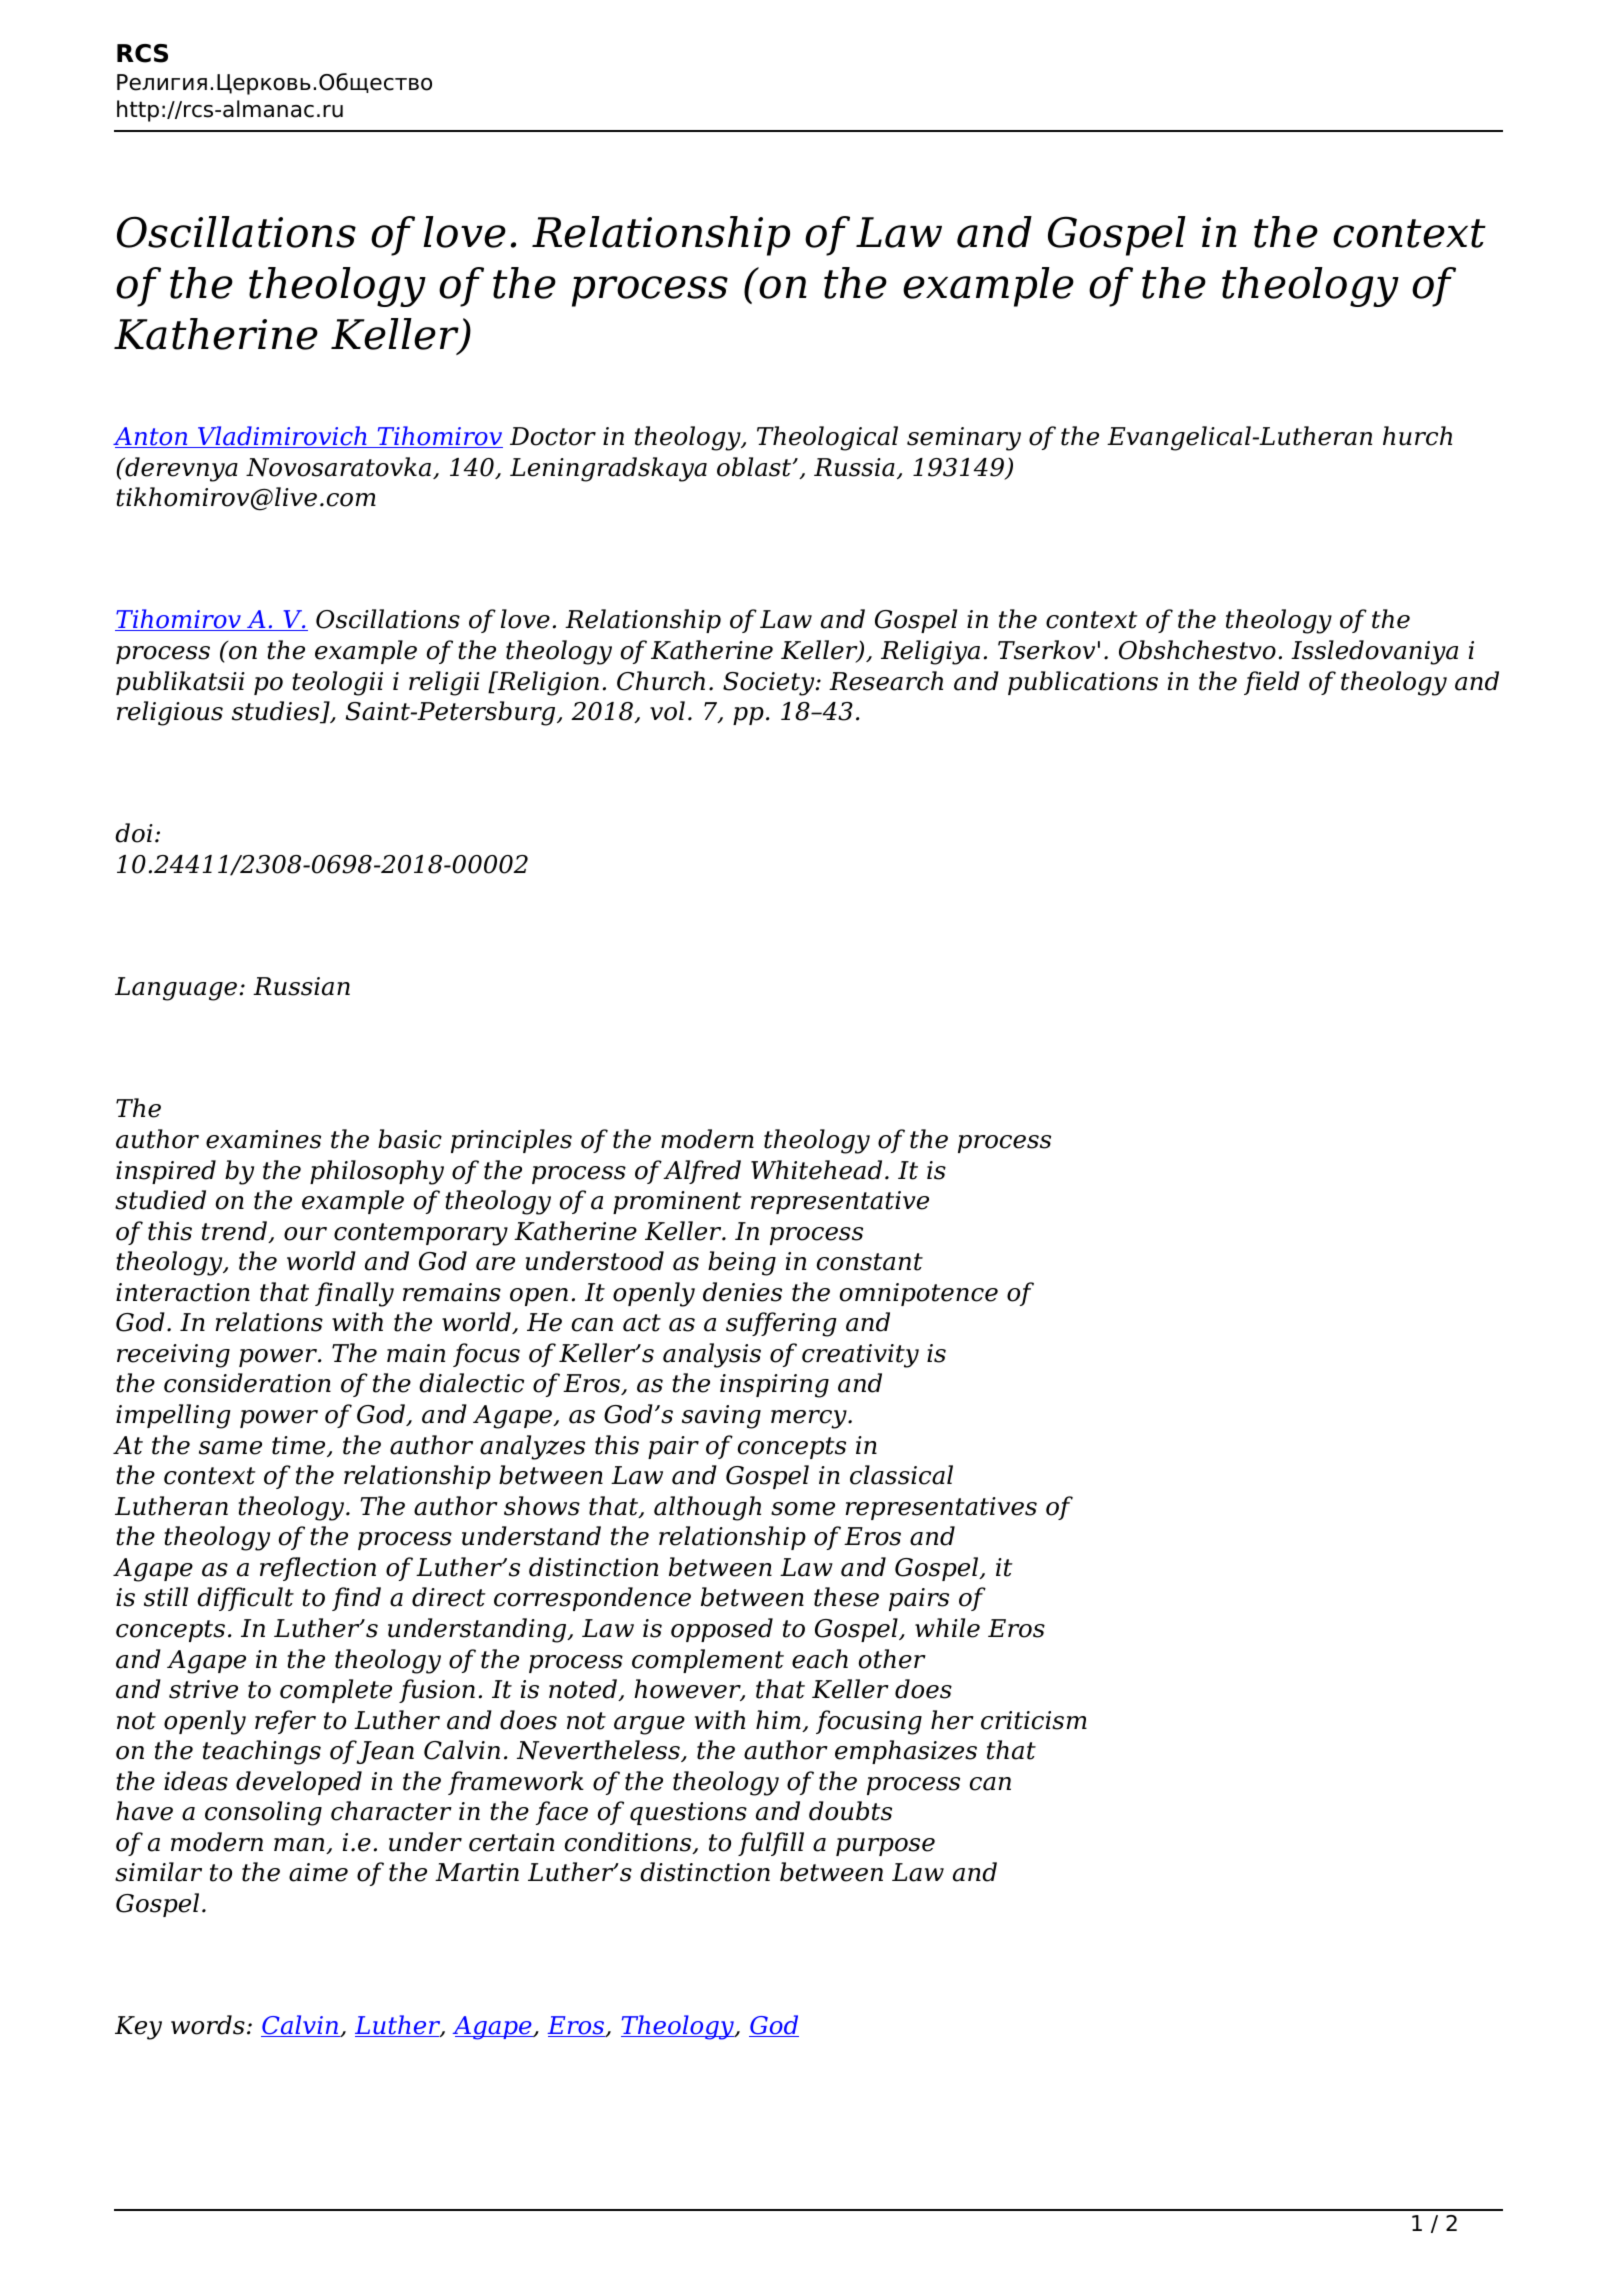 This image has width=1617, height=2287. What do you see at coordinates (208, 2025) in the image?
I see `words` at bounding box center [208, 2025].
